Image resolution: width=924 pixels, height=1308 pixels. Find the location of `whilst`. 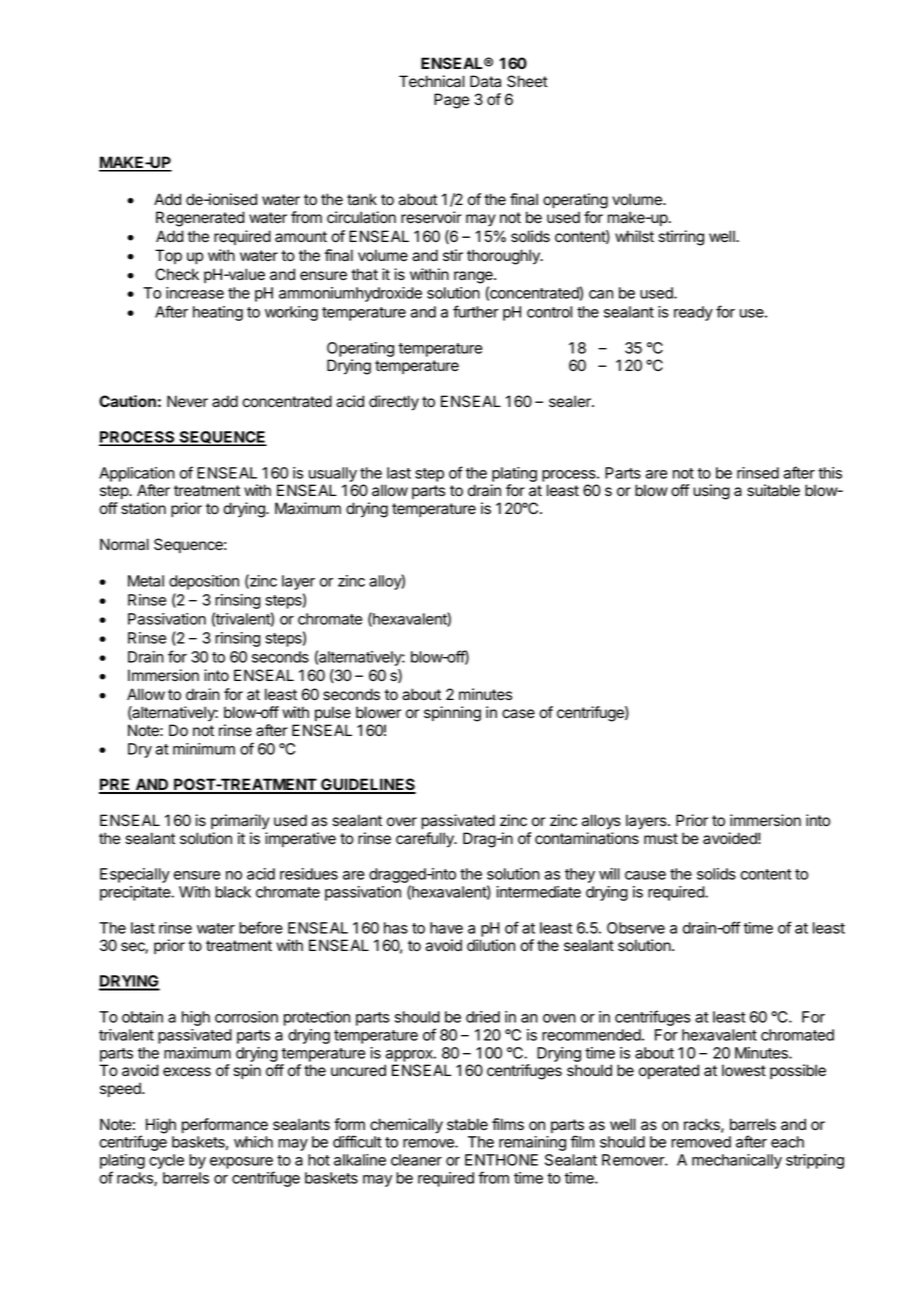

whilst is located at coordinates (634, 236).
